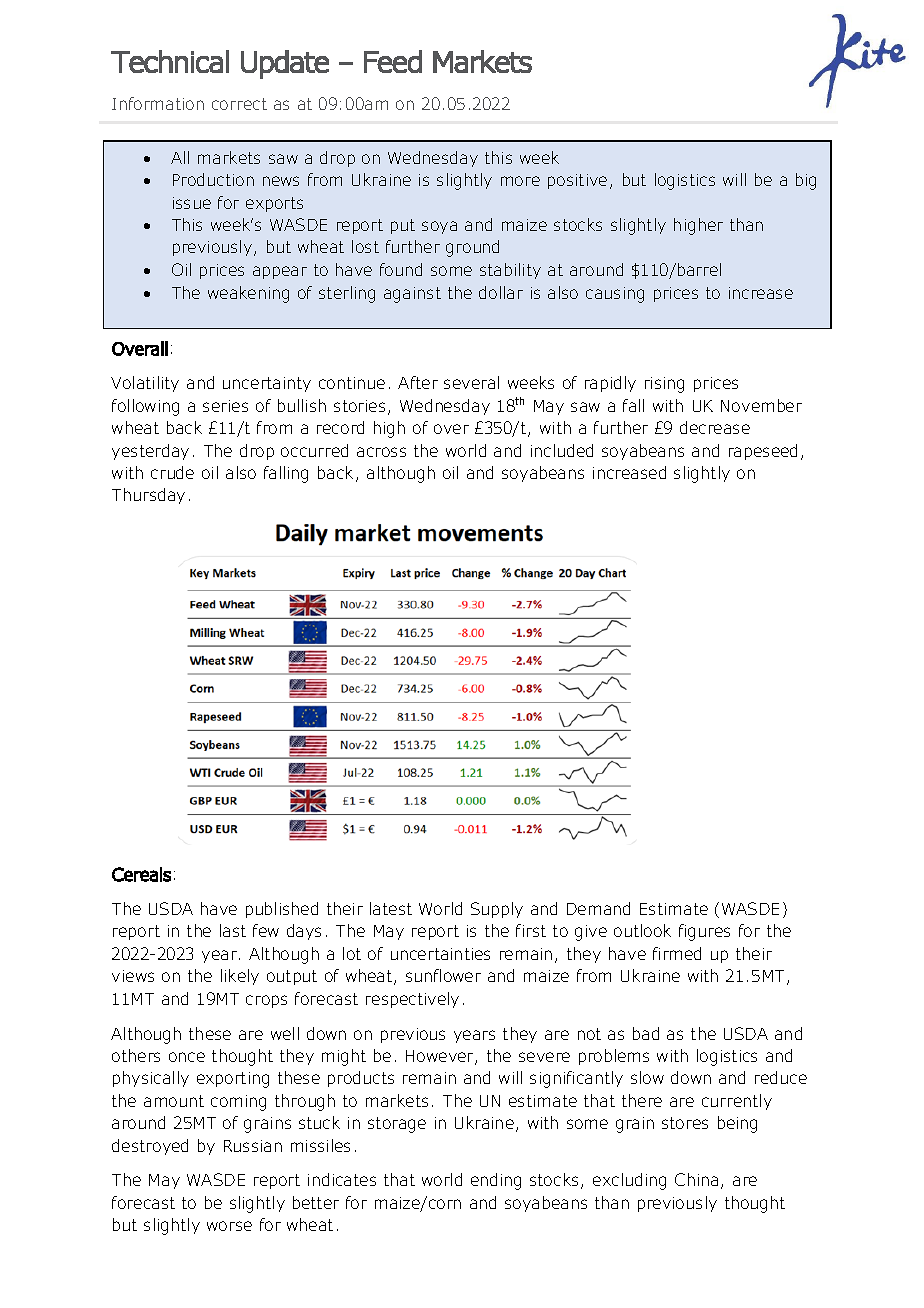  Describe the element at coordinates (381, 452) in the document. I see `across` at that location.
